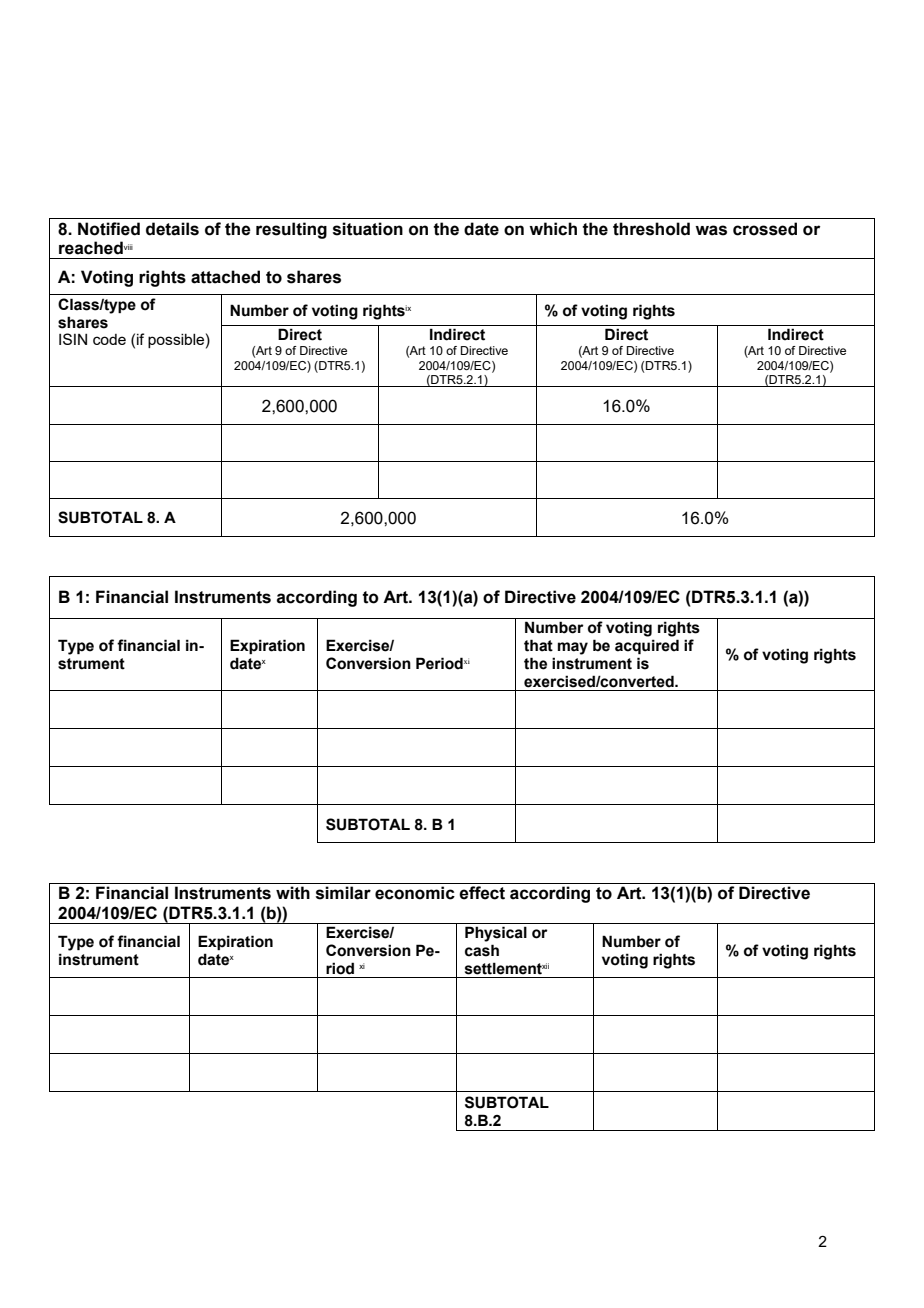  What do you see at coordinates (368, 229) in the screenshot?
I see `situation` at bounding box center [368, 229].
